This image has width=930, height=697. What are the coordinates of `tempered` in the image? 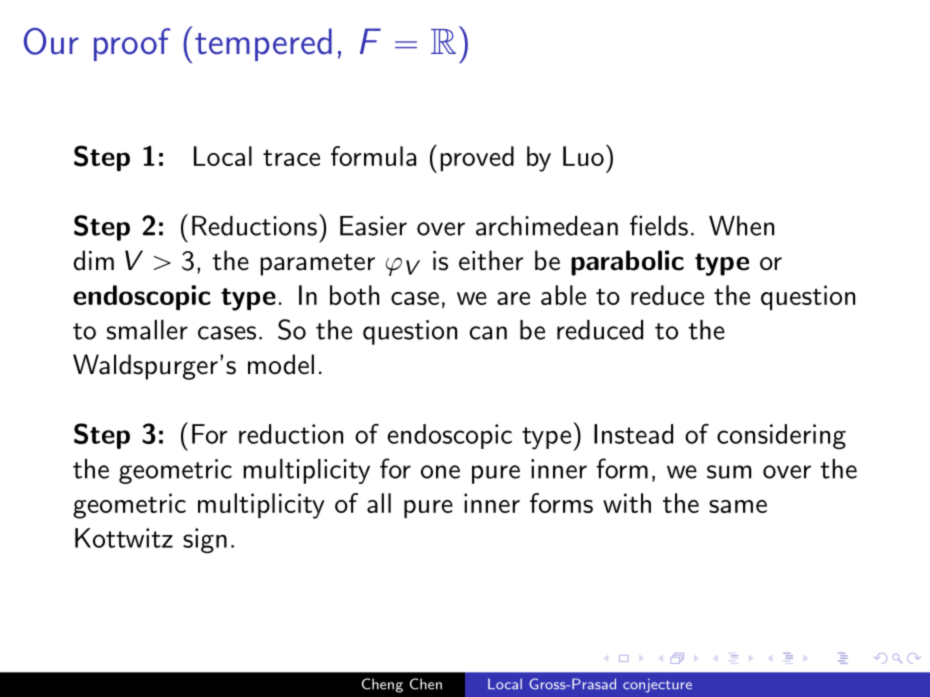 It's located at (263, 44).
